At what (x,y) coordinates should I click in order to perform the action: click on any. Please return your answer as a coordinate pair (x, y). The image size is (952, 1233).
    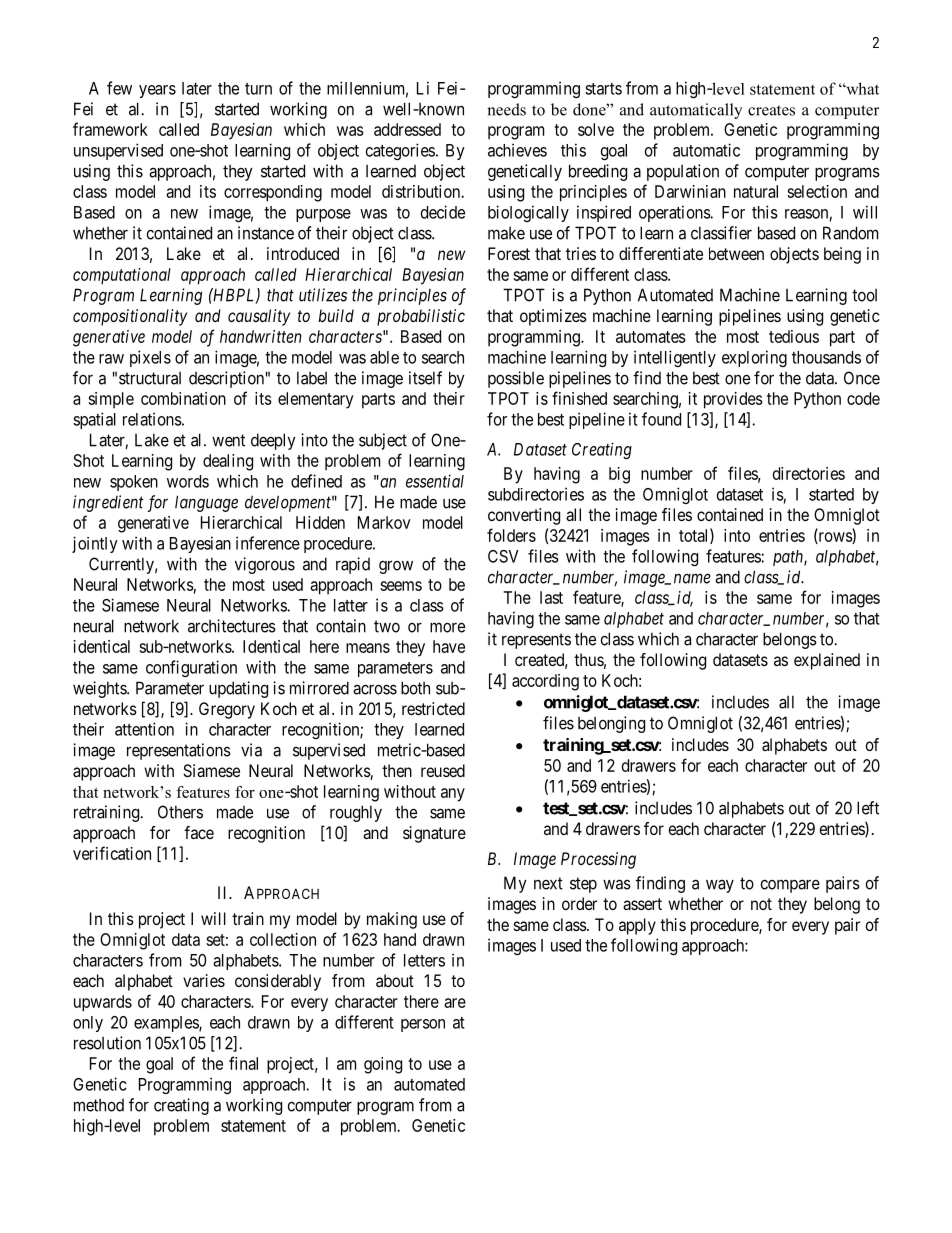
    Looking at the image, I should click on (453, 795).
